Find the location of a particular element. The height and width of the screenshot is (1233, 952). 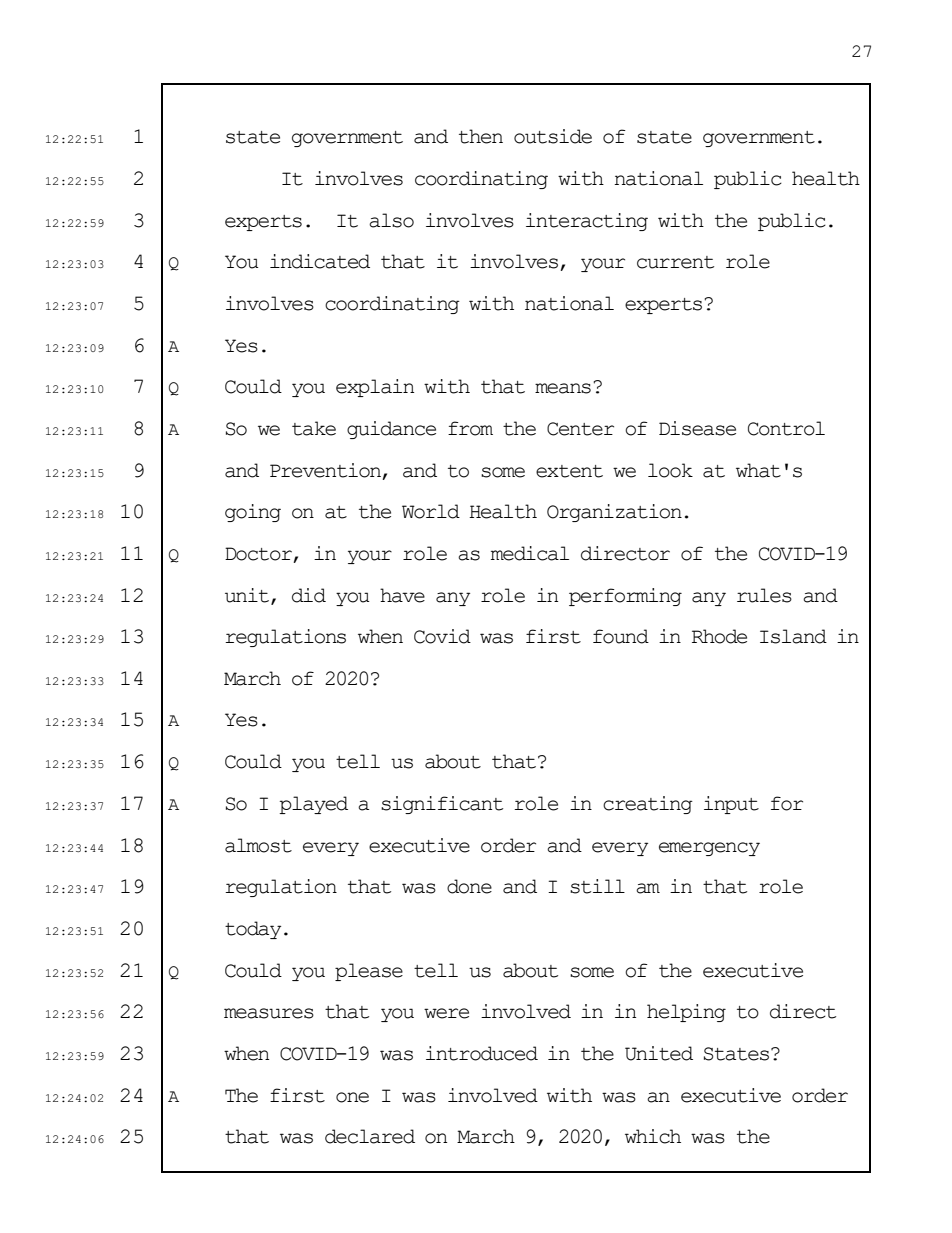

which is located at coordinates (653, 1136).
